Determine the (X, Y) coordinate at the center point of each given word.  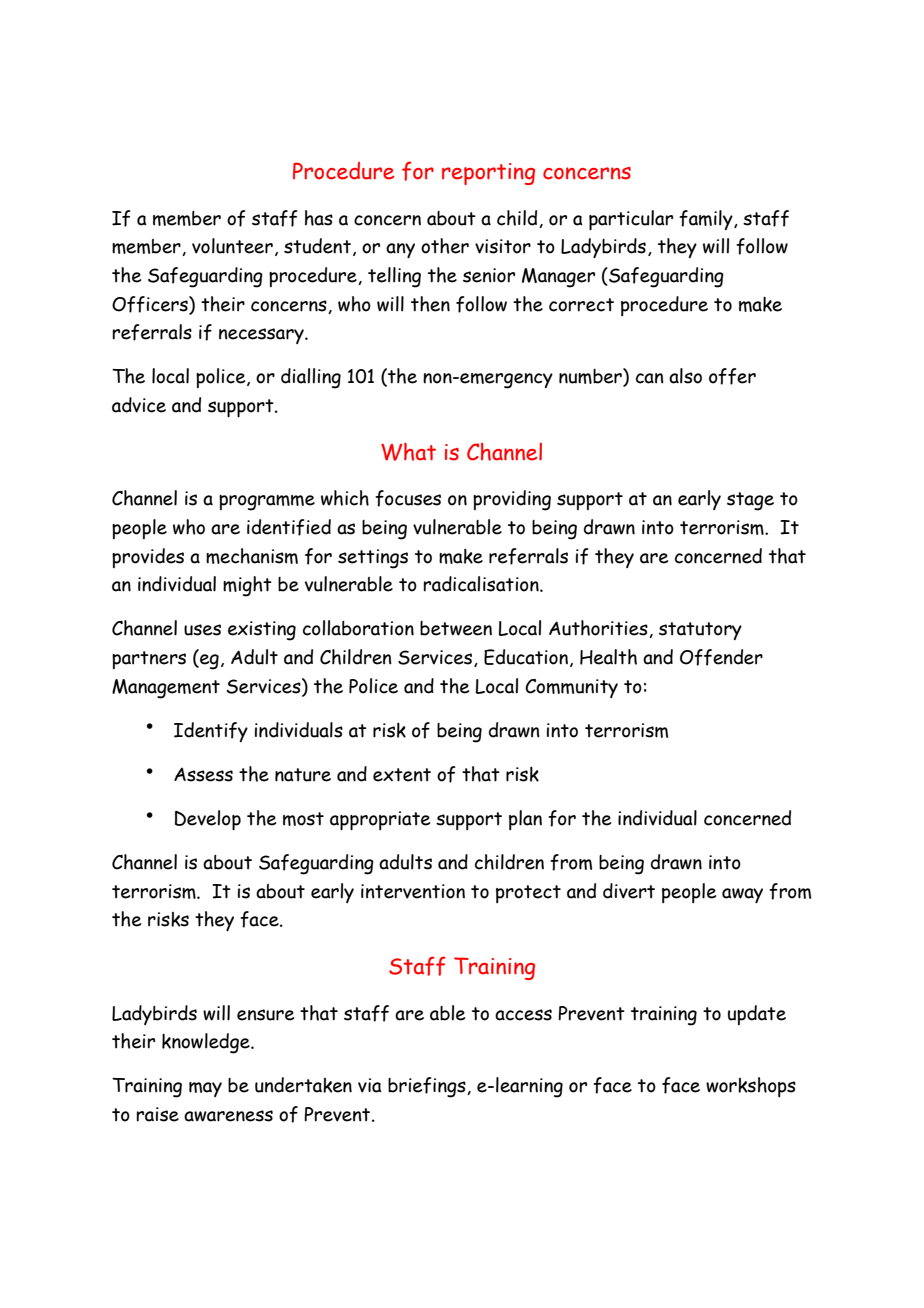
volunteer (232, 246)
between (456, 628)
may (205, 1089)
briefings (428, 1087)
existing (262, 631)
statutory (700, 631)
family (707, 220)
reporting (488, 174)
